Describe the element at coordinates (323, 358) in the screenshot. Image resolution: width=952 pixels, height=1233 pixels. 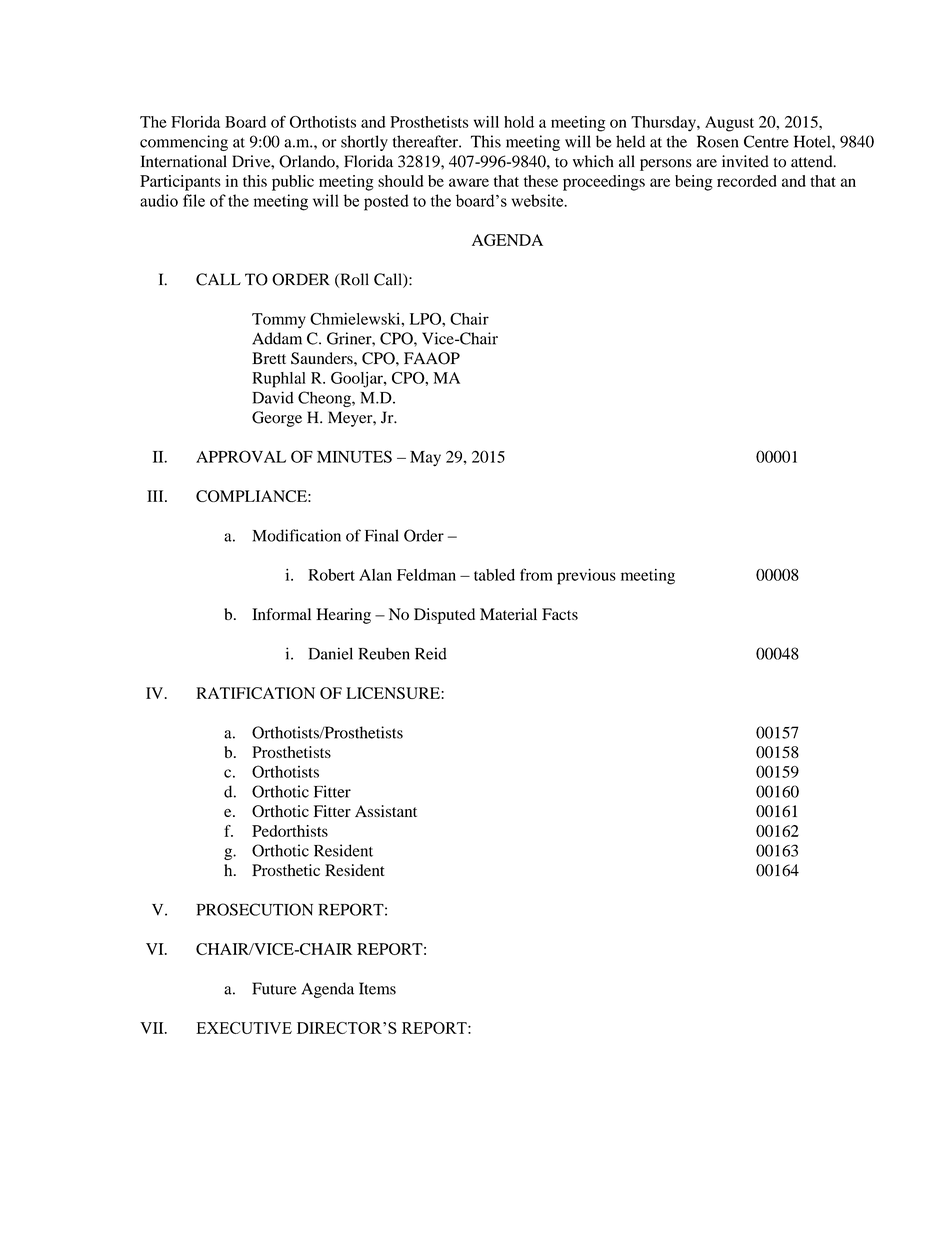
I see `Saunders` at that location.
